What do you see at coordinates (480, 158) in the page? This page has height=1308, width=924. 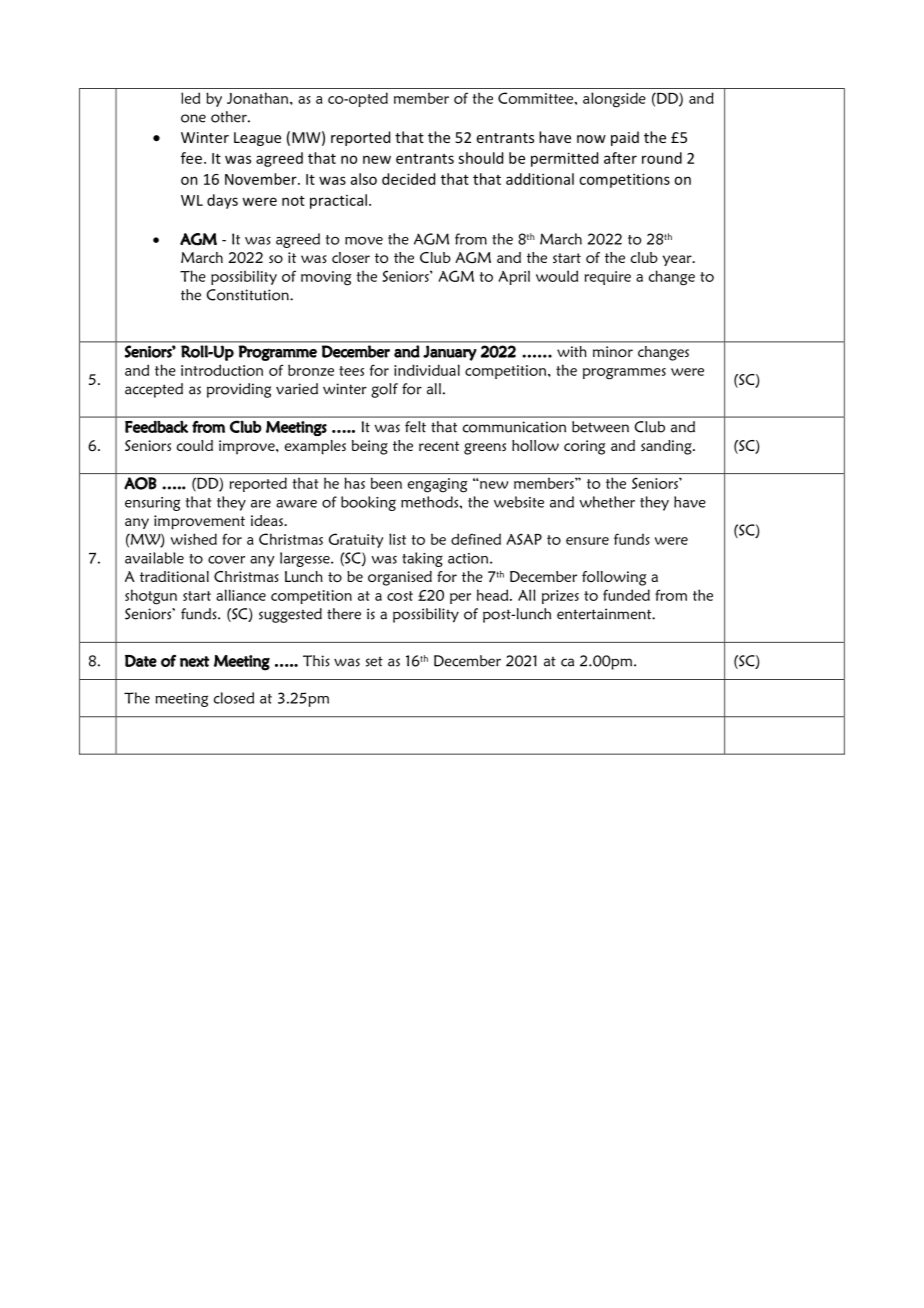 I see `should` at bounding box center [480, 158].
